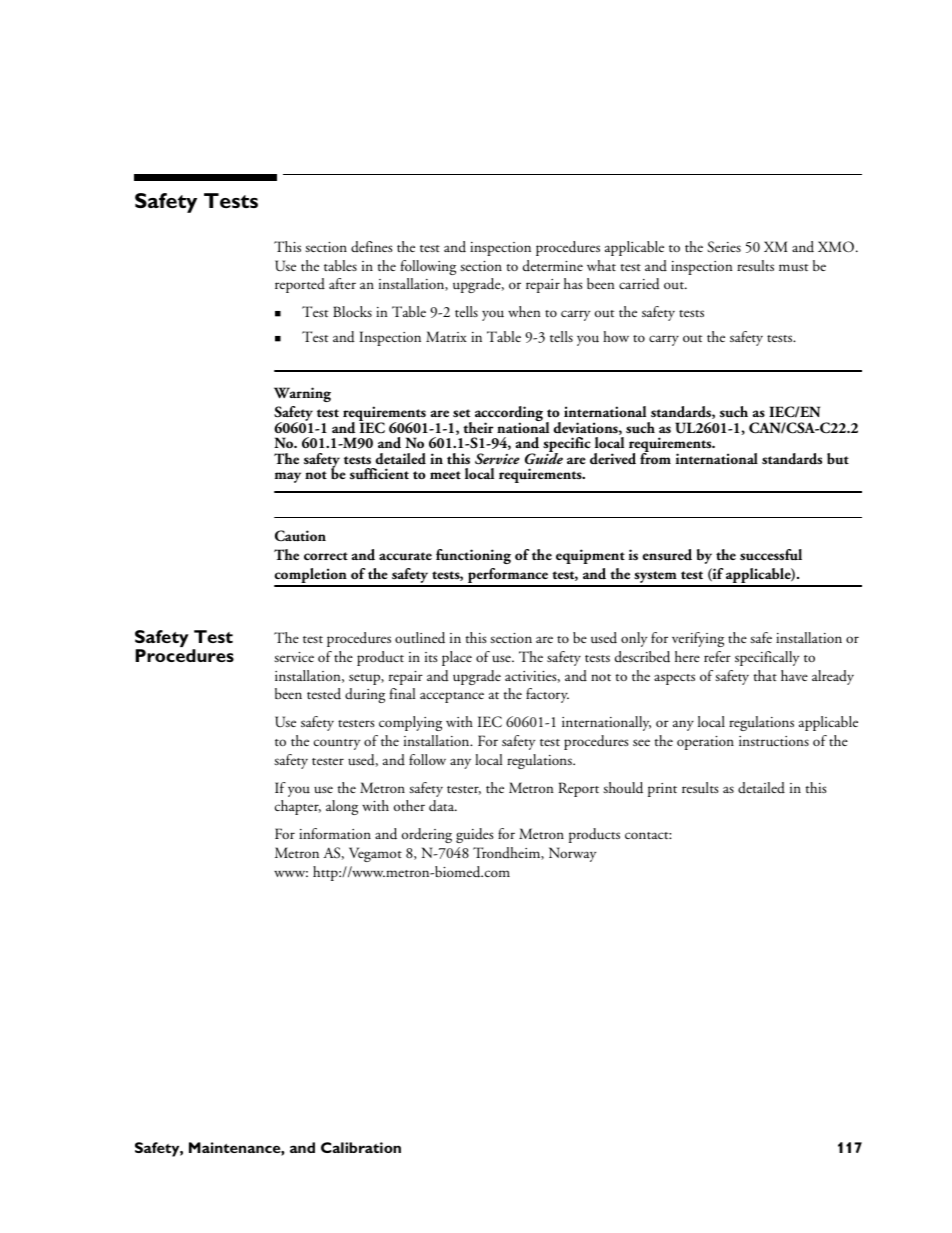  Describe the element at coordinates (361, 1147) in the document. I see `Calibration` at that location.
